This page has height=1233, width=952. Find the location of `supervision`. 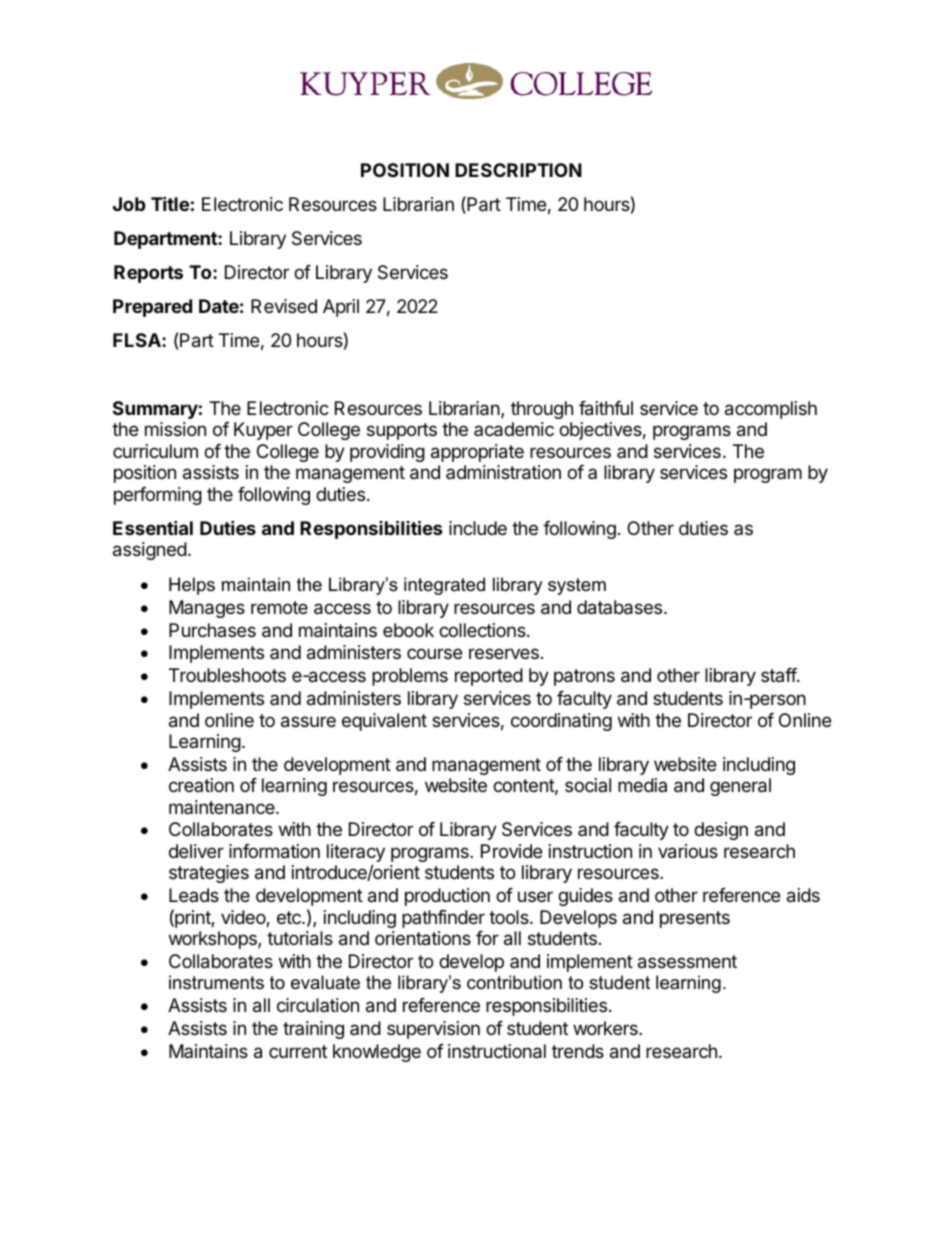

supervision is located at coordinates (433, 1030).
